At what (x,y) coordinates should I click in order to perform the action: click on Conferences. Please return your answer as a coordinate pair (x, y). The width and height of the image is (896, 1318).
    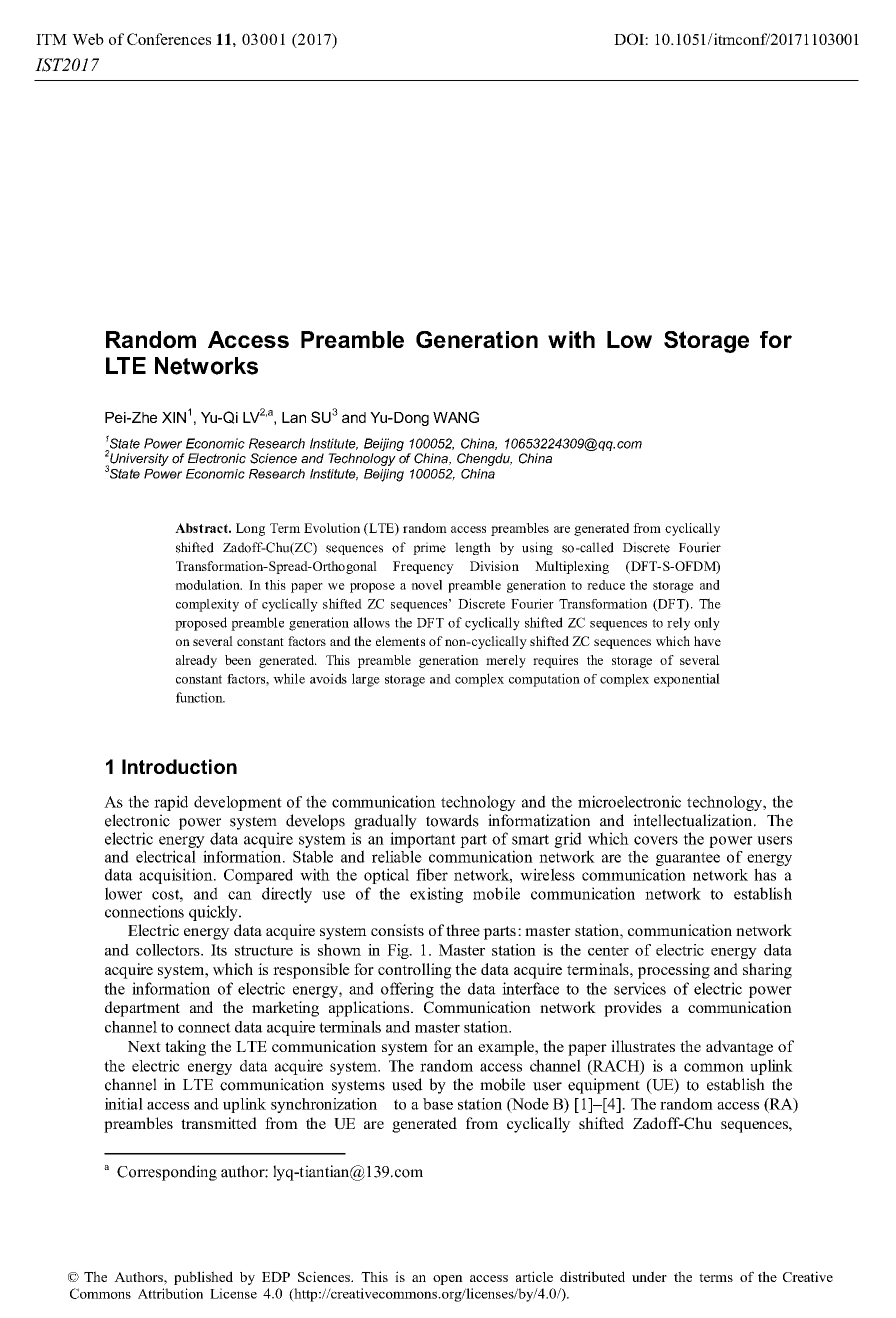
    Looking at the image, I should click on (169, 39).
